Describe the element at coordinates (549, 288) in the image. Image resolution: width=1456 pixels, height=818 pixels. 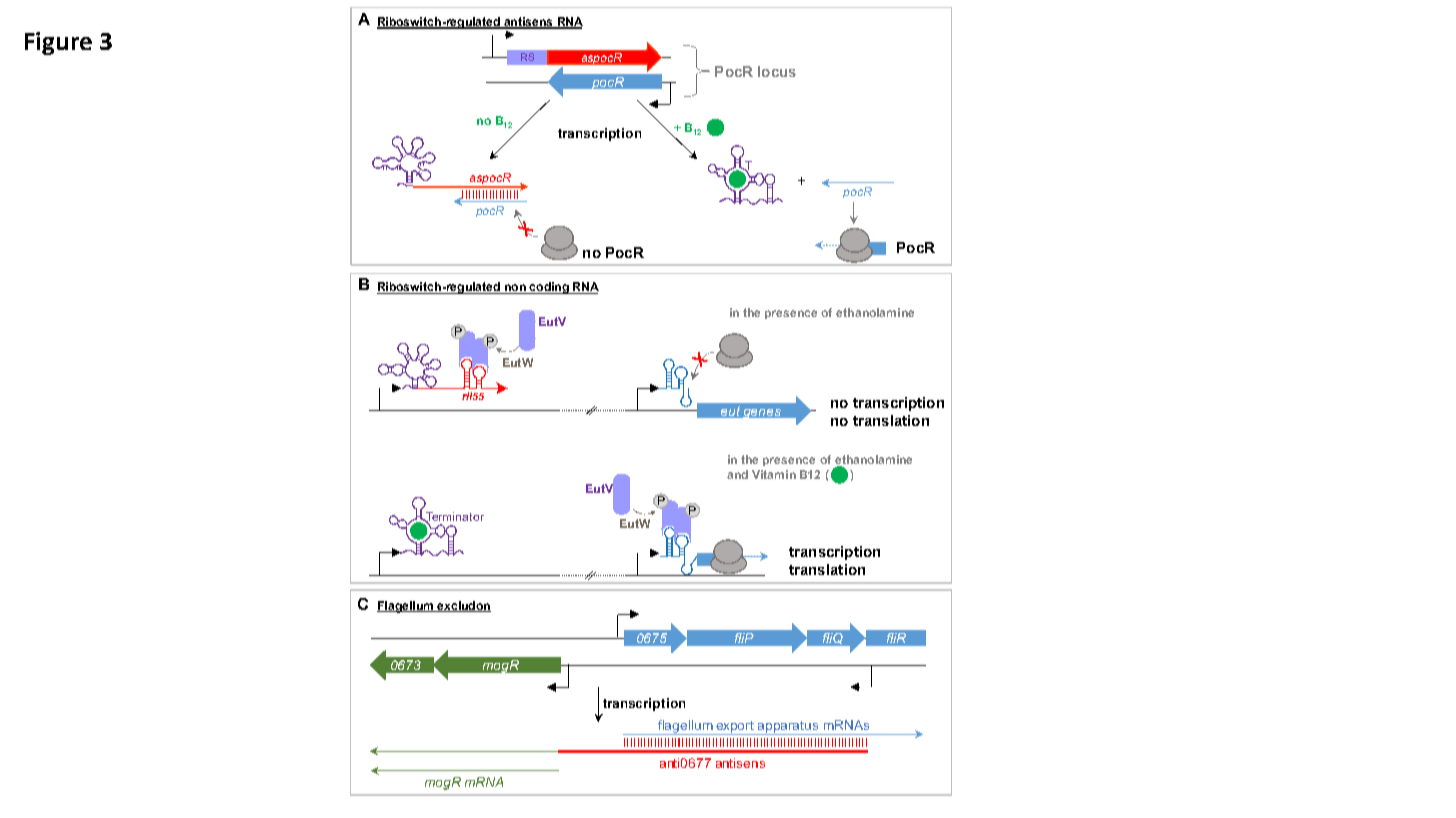
I see `coding` at that location.
